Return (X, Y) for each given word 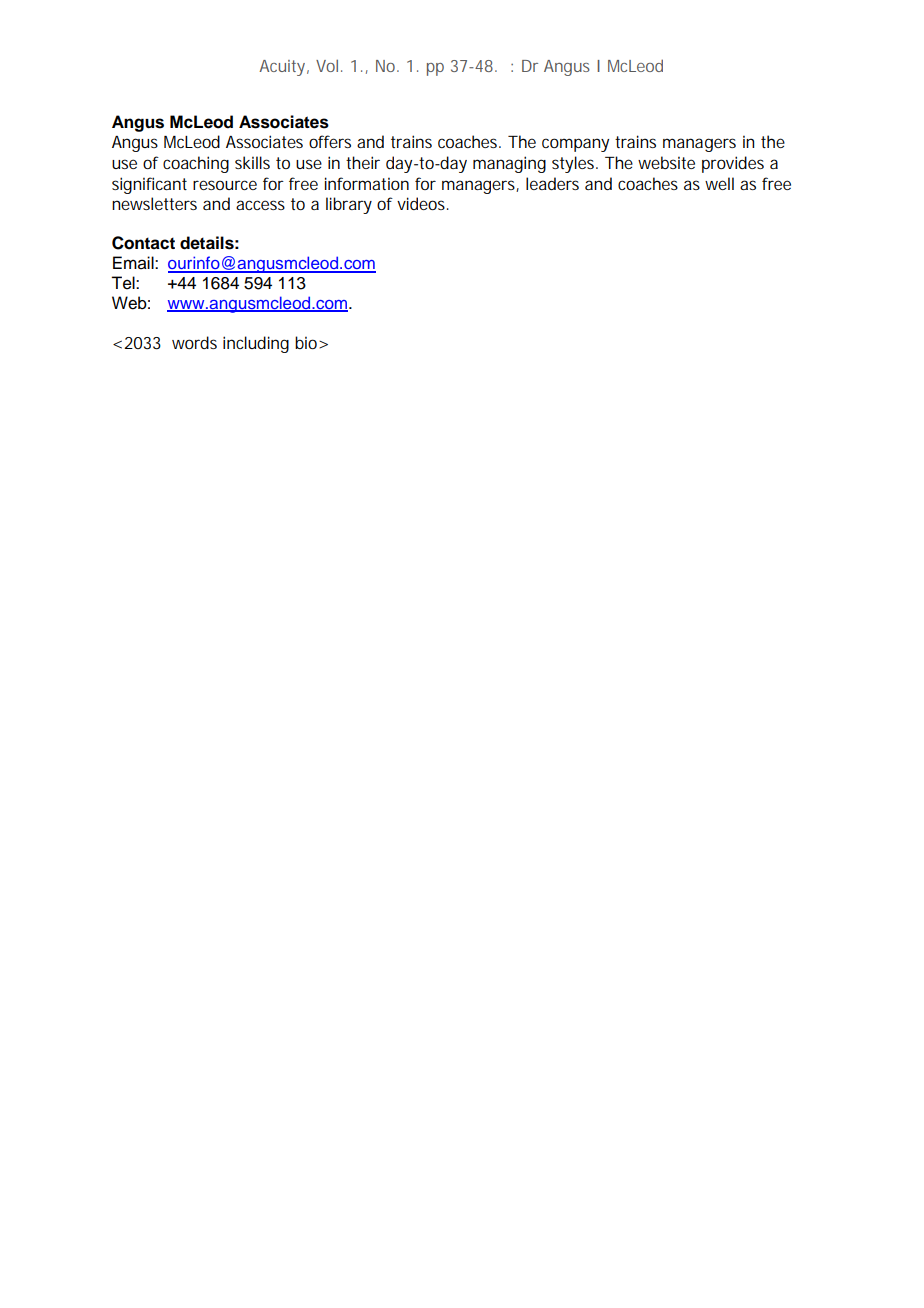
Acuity (282, 68)
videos (421, 203)
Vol (327, 65)
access (260, 205)
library (349, 205)
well (719, 183)
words (194, 342)
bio (306, 342)
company (575, 145)
